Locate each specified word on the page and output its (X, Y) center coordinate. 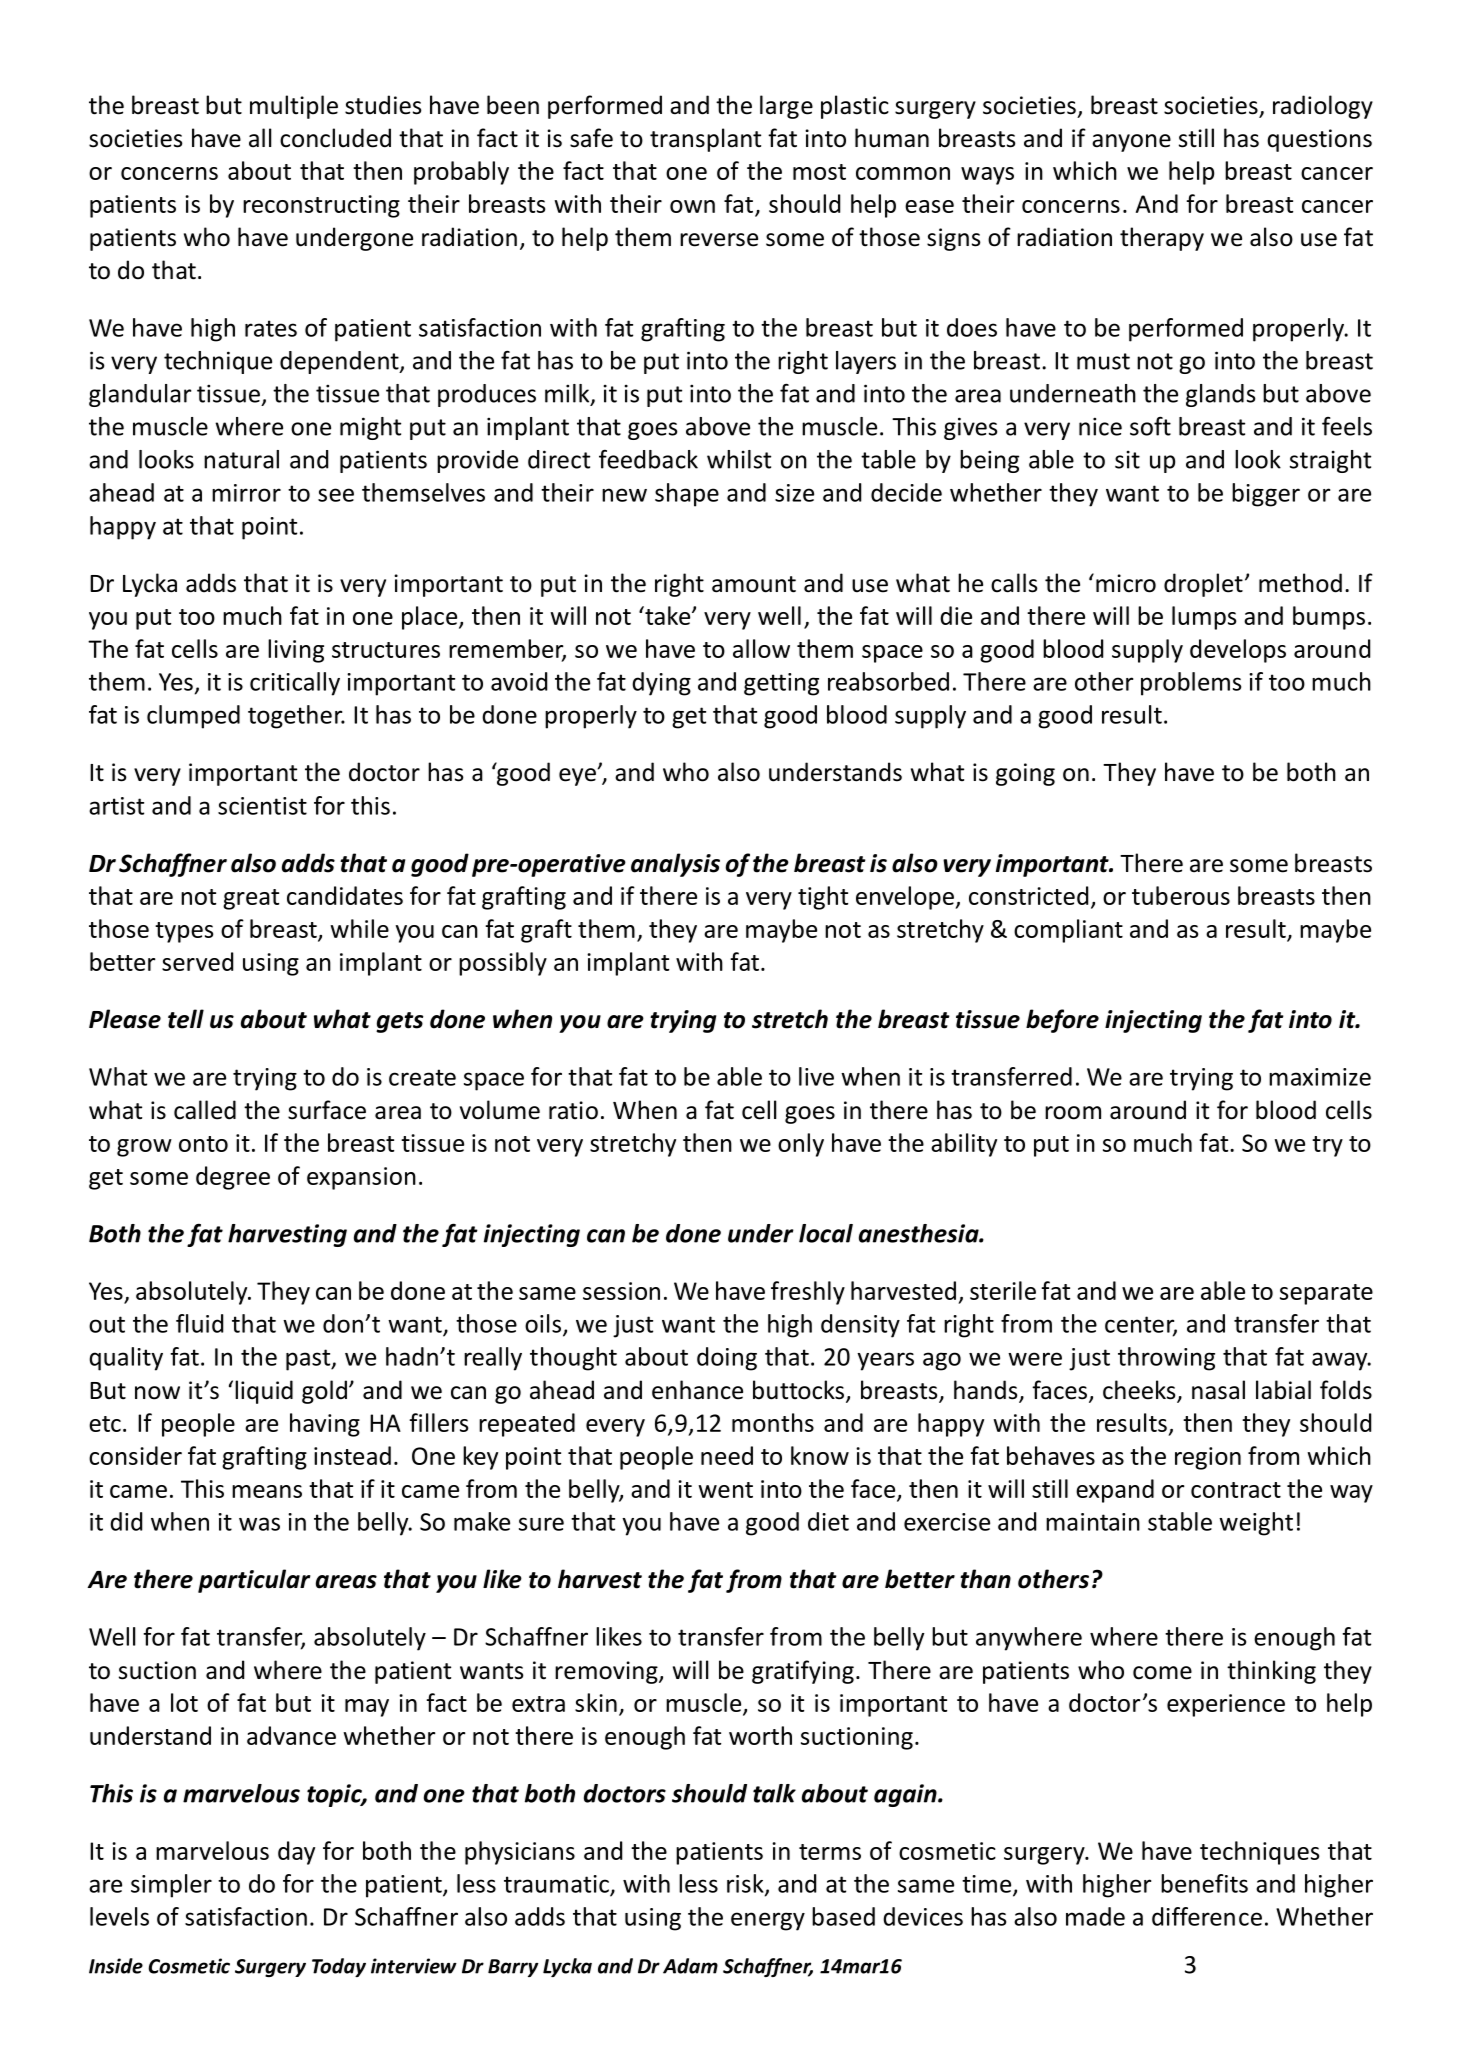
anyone (1131, 143)
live (816, 1076)
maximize (1320, 1077)
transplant (705, 140)
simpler (171, 1886)
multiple (294, 107)
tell (186, 1019)
